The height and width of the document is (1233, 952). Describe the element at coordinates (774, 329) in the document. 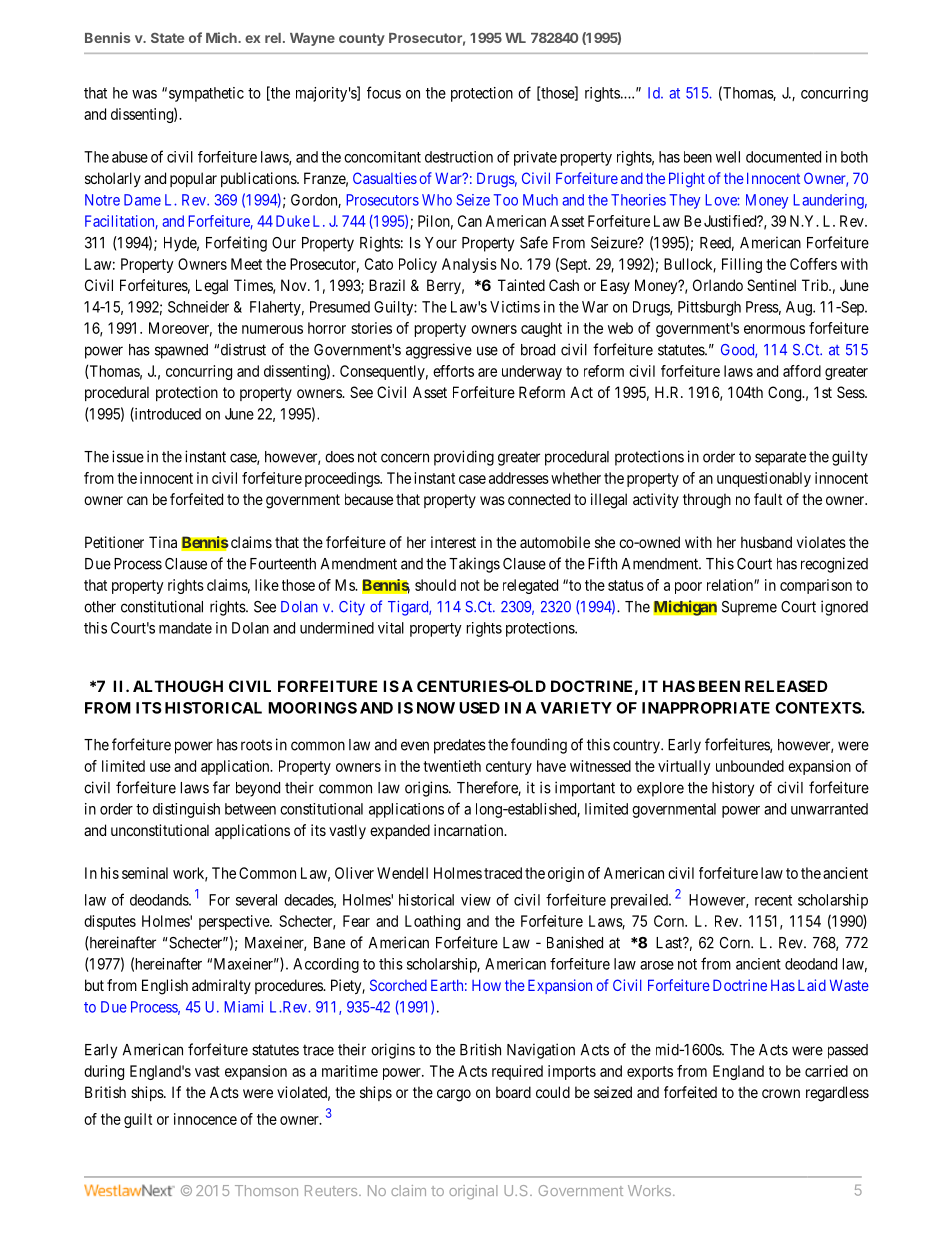

I see `enormous` at that location.
